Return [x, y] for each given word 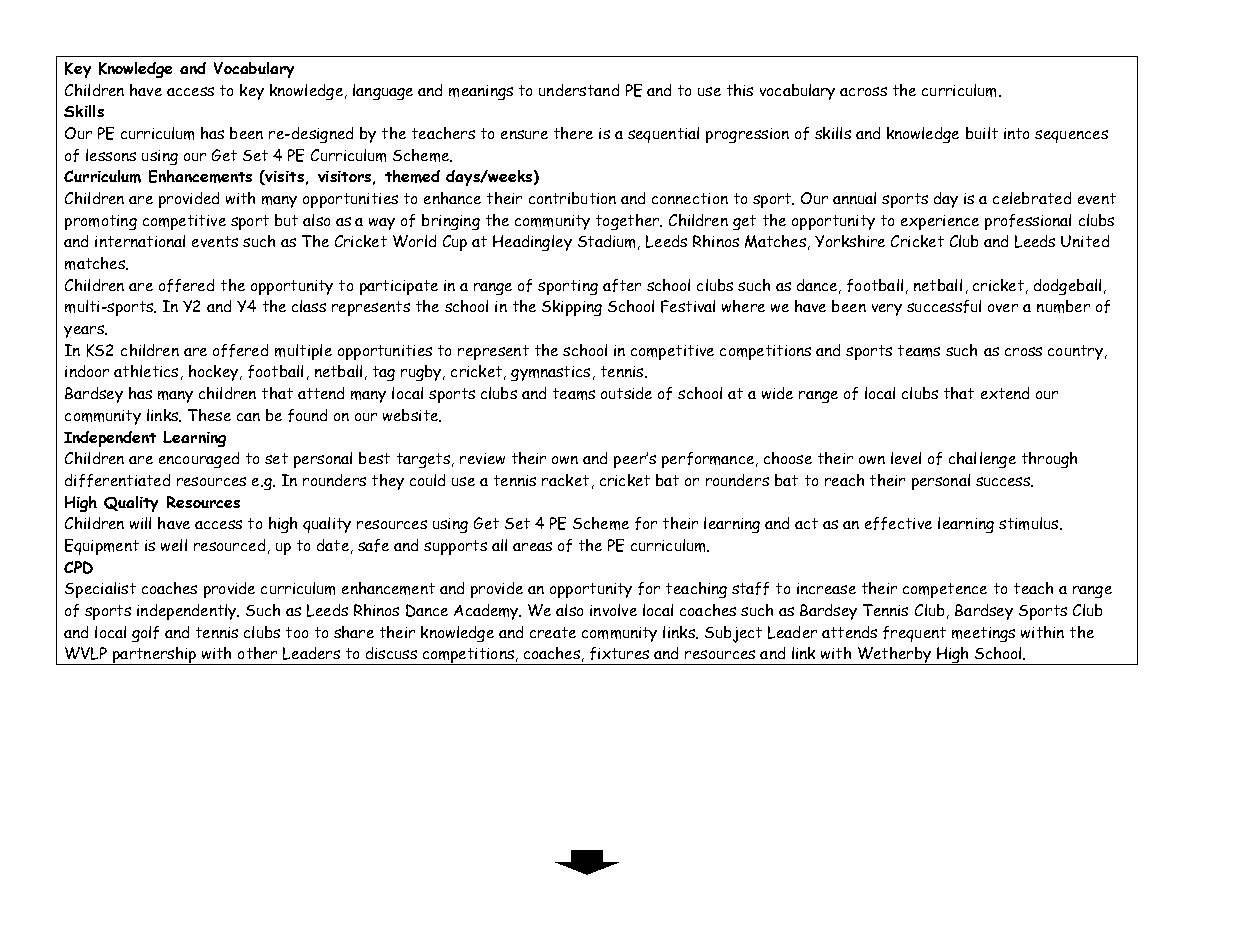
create [553, 632]
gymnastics [550, 373]
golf [145, 634]
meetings [983, 634]
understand [579, 90]
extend [1005, 393]
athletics [146, 371]
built [982, 133]
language [383, 92]
